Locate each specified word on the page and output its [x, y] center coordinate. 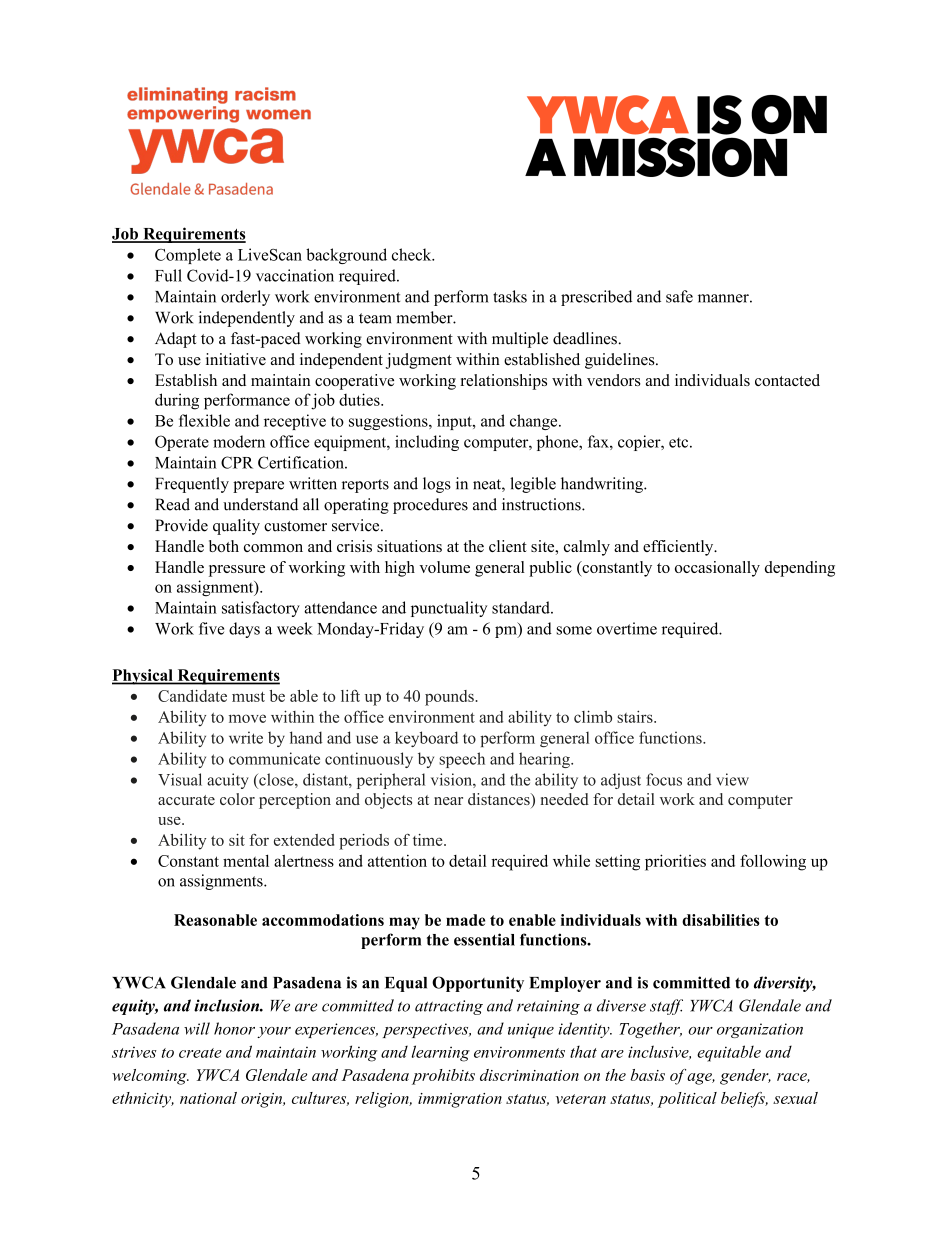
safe [679, 296]
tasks [510, 296]
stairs [636, 716]
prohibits [443, 1077]
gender [745, 1077]
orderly [245, 298]
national [208, 1098]
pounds [450, 698]
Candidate [192, 696]
